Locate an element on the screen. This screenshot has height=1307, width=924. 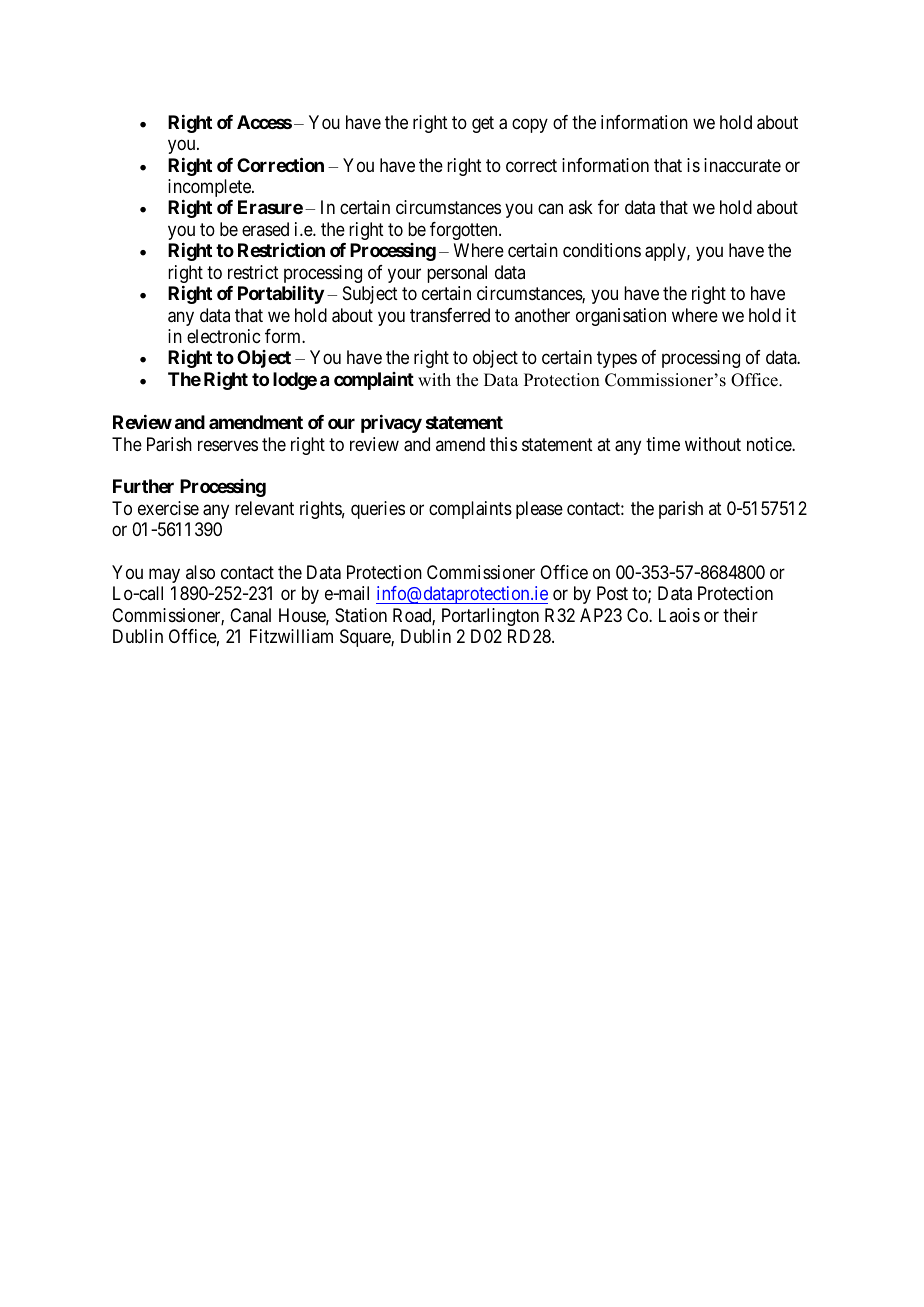
Canal is located at coordinates (250, 615).
